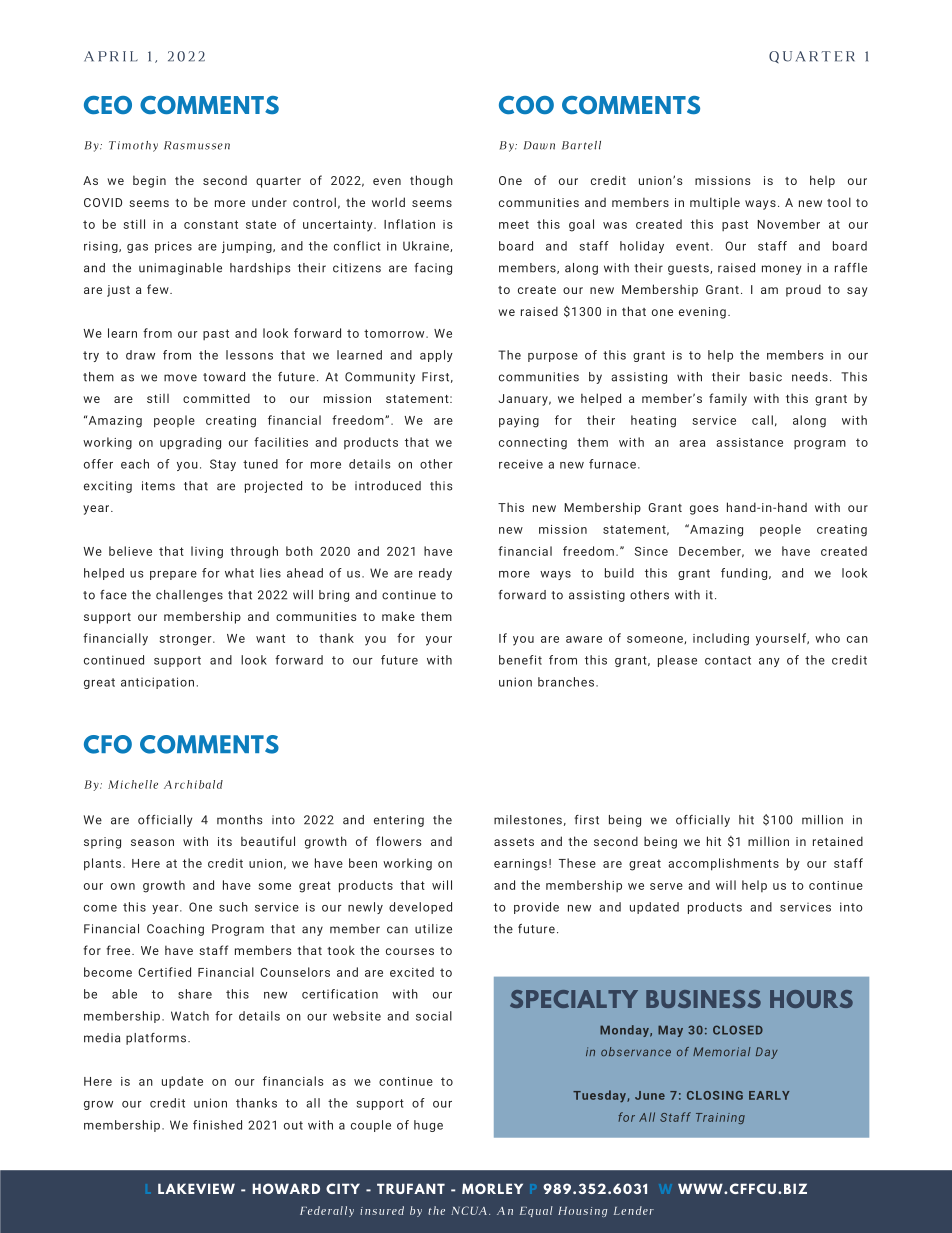  I want to click on apply, so click(436, 356).
